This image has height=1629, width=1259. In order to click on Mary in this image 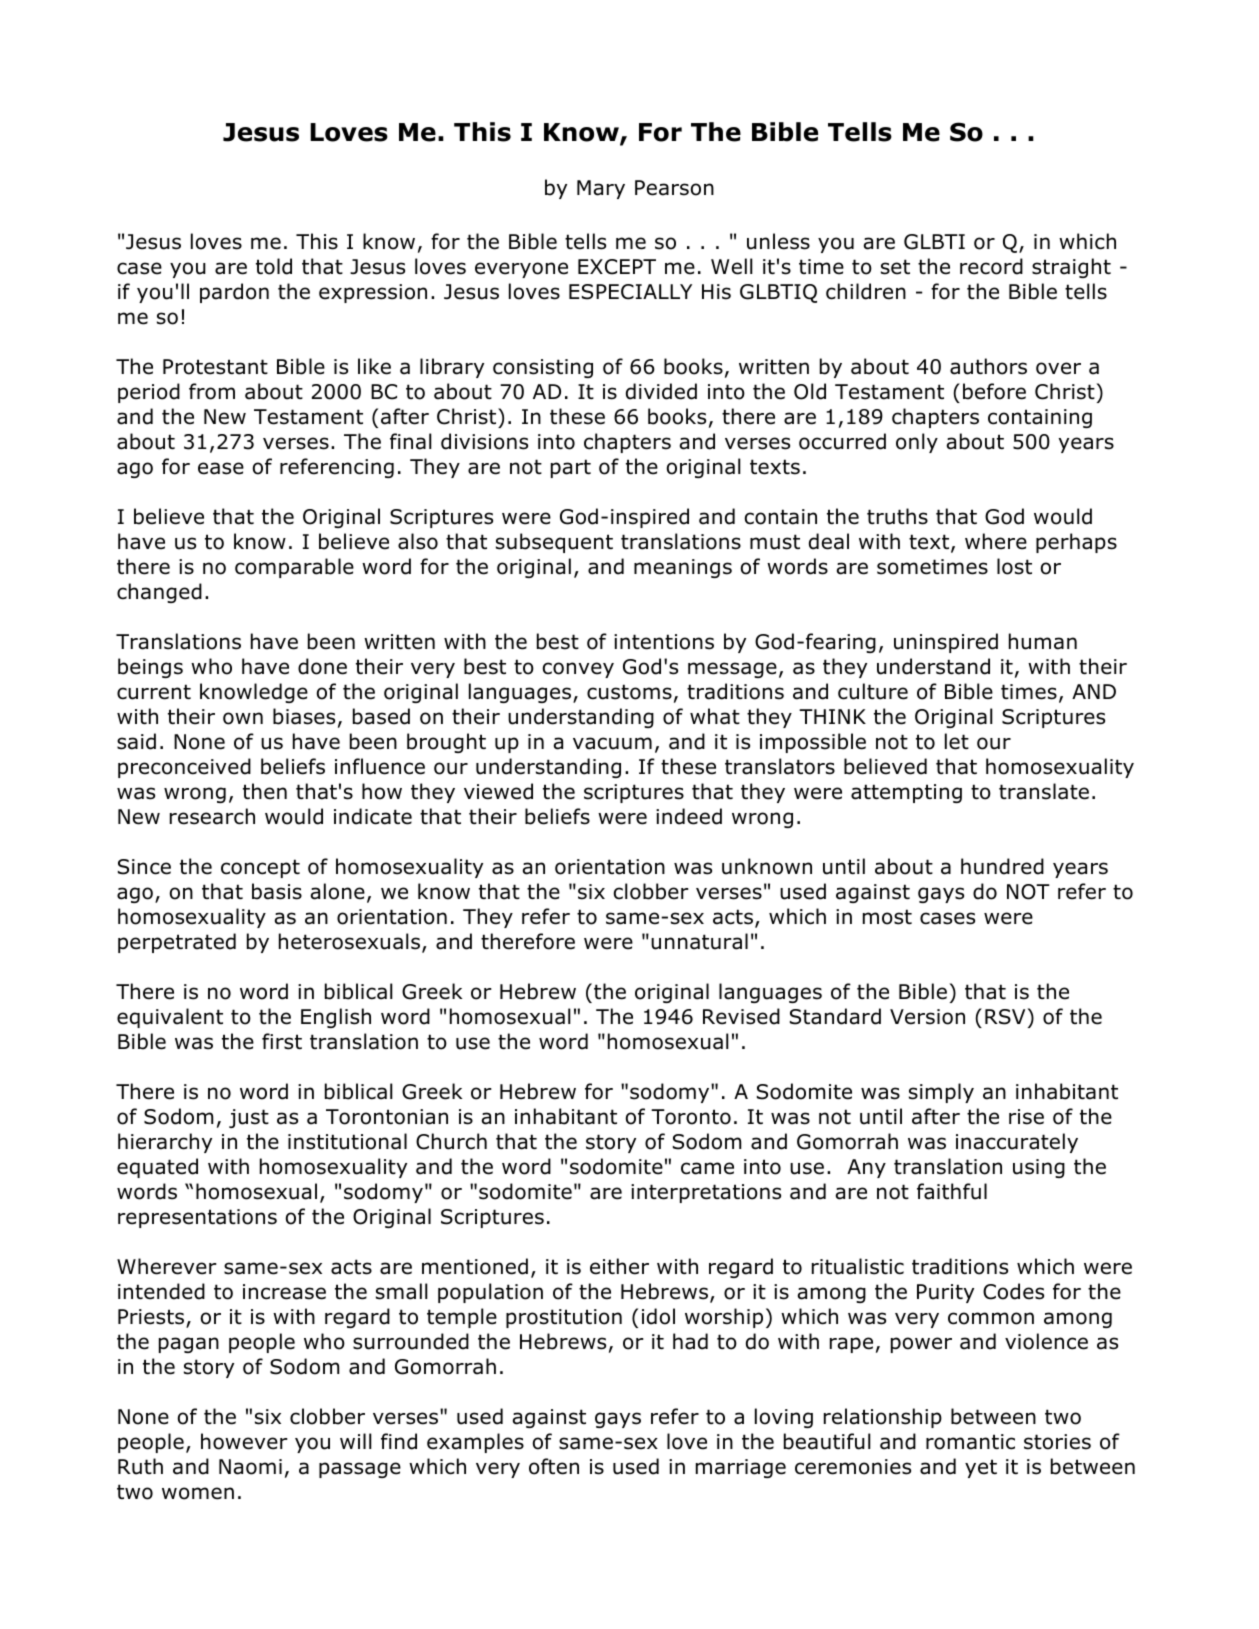, I will do `click(601, 189)`.
